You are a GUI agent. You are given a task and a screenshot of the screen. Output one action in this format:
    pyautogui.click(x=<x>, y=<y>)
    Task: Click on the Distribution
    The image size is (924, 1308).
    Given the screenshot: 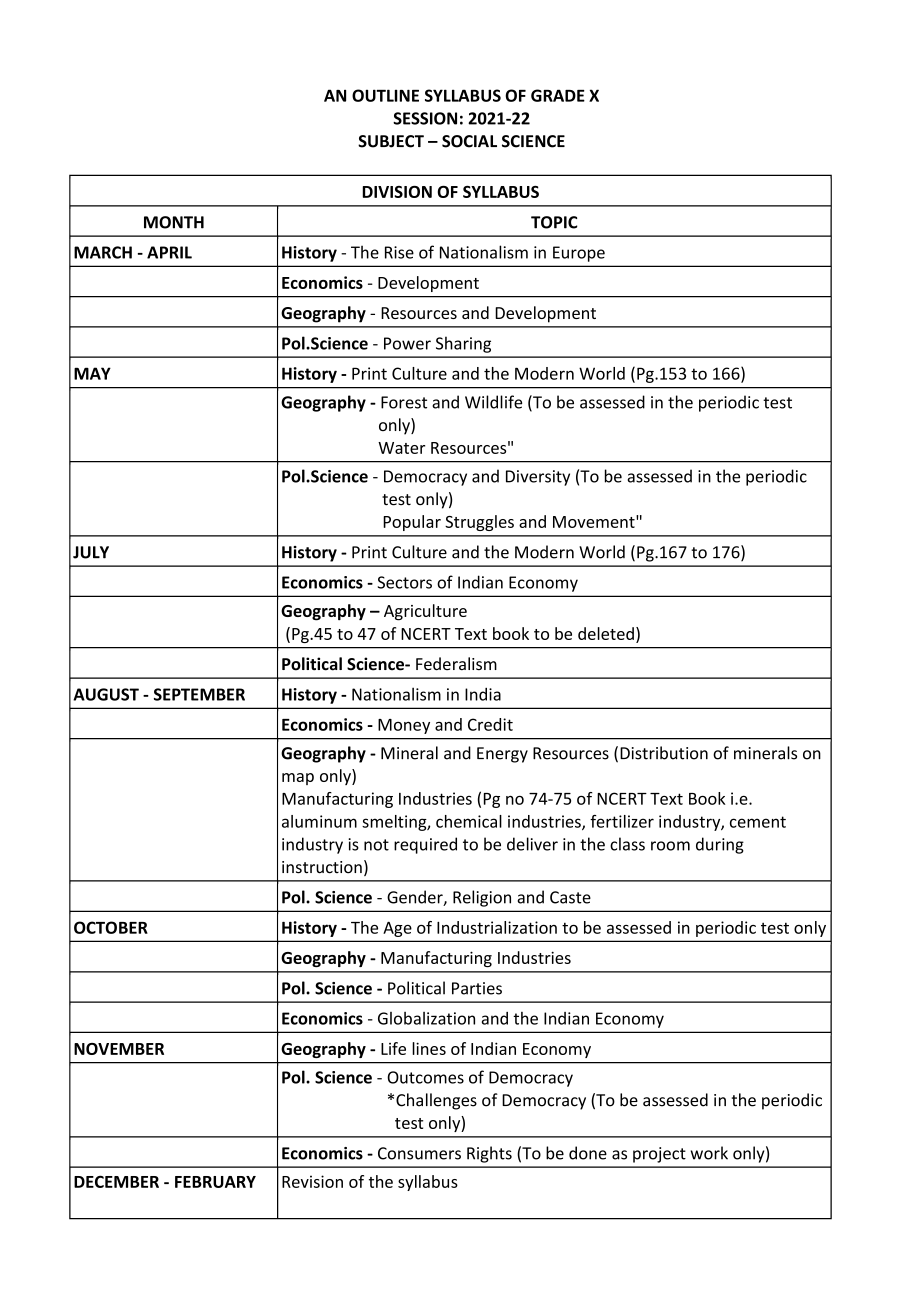 What is the action you would take?
    pyautogui.click(x=664, y=753)
